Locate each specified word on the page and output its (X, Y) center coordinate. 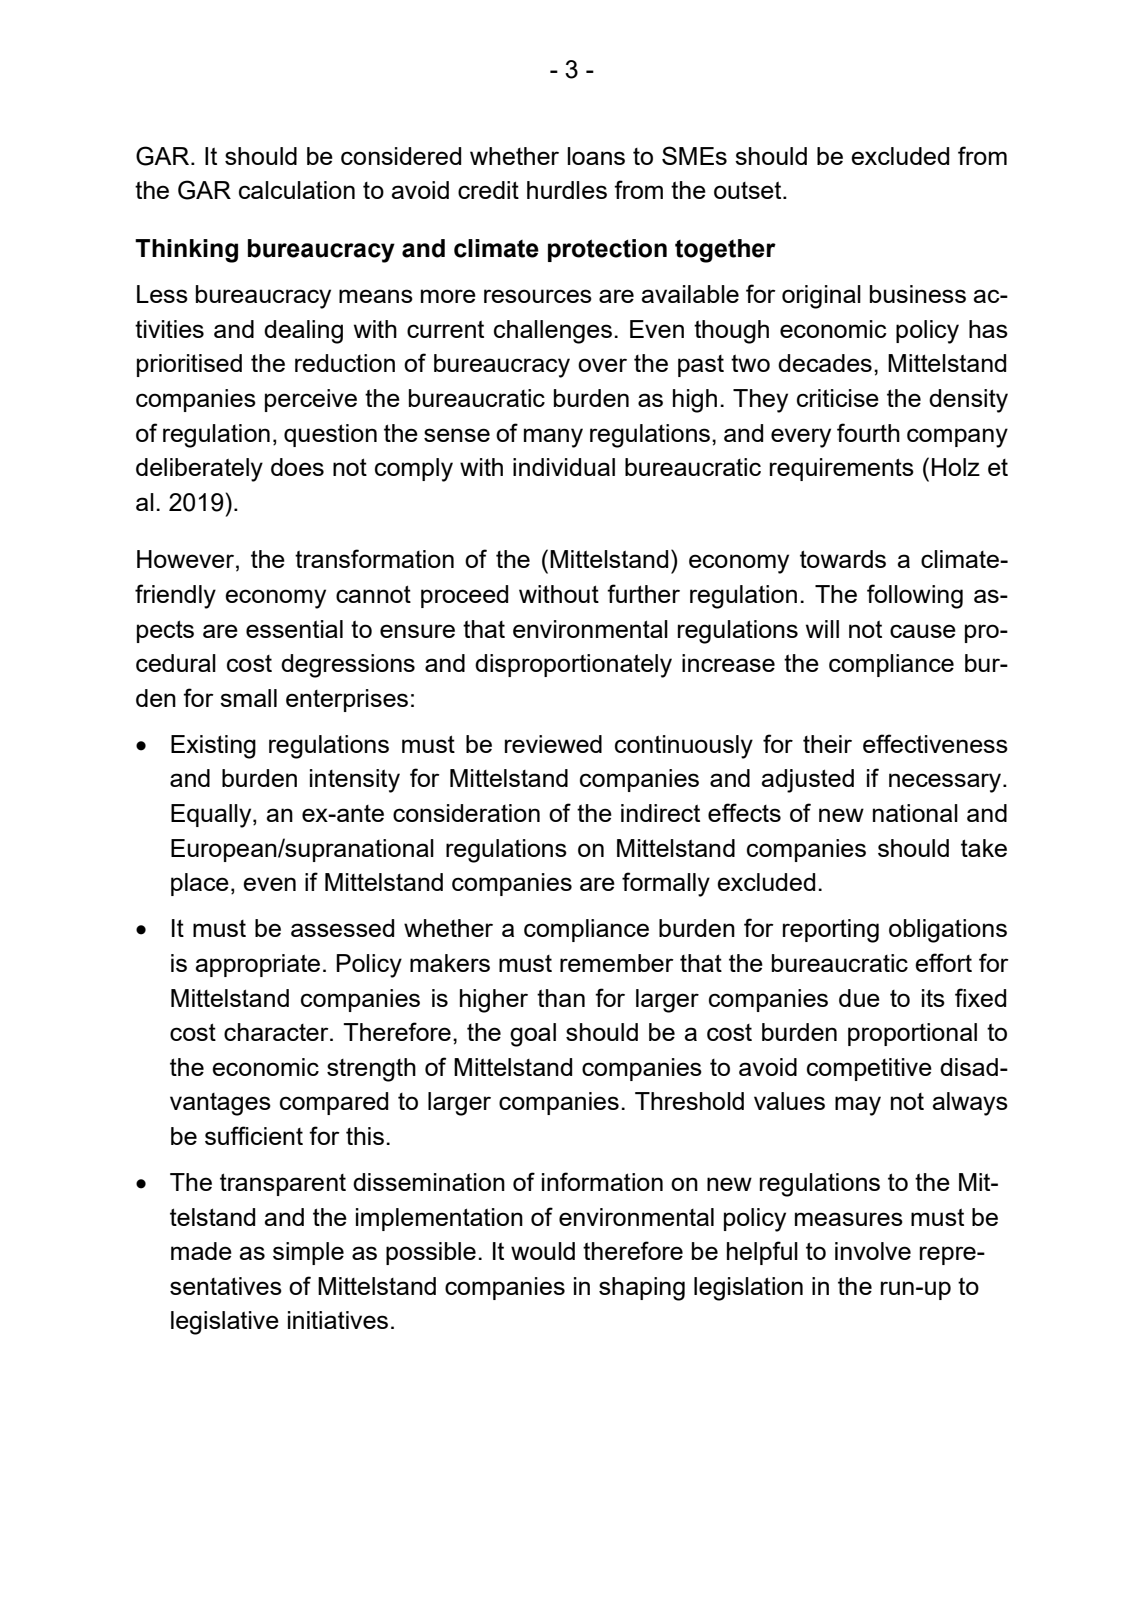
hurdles (567, 190)
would (543, 1251)
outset (749, 190)
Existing (213, 747)
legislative (225, 1323)
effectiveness (935, 743)
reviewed (553, 744)
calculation (297, 190)
